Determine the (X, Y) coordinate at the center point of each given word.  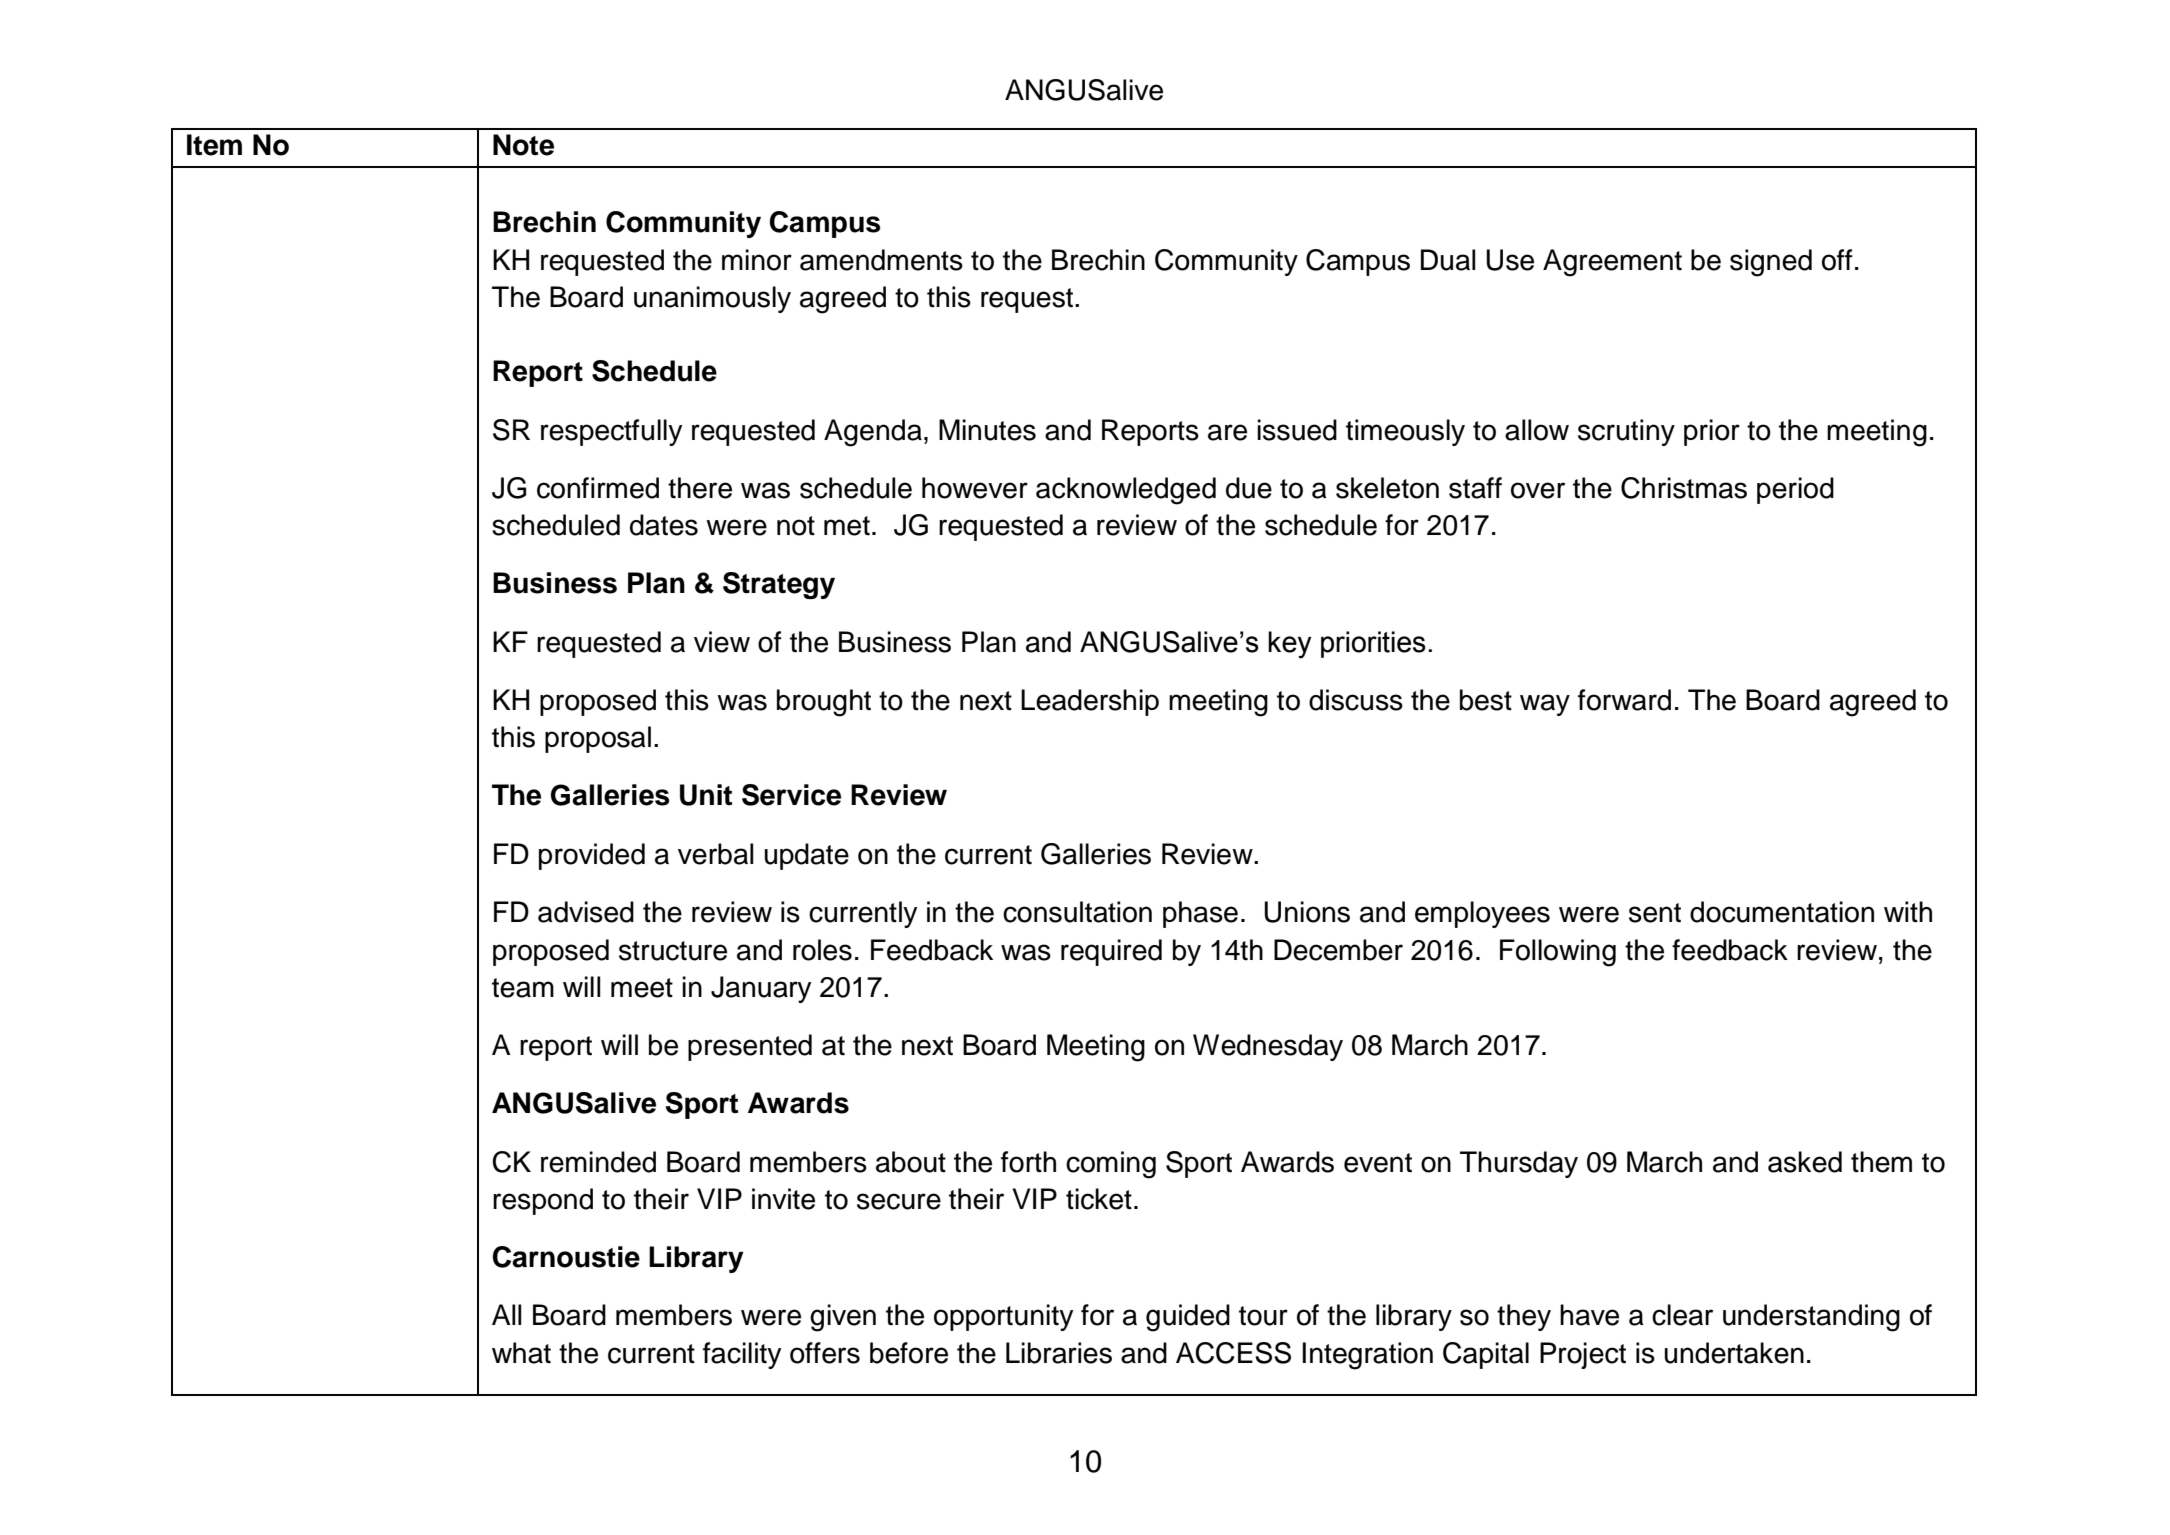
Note (523, 145)
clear (1682, 1315)
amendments (881, 260)
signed (1771, 263)
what (521, 1353)
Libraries (1059, 1353)
